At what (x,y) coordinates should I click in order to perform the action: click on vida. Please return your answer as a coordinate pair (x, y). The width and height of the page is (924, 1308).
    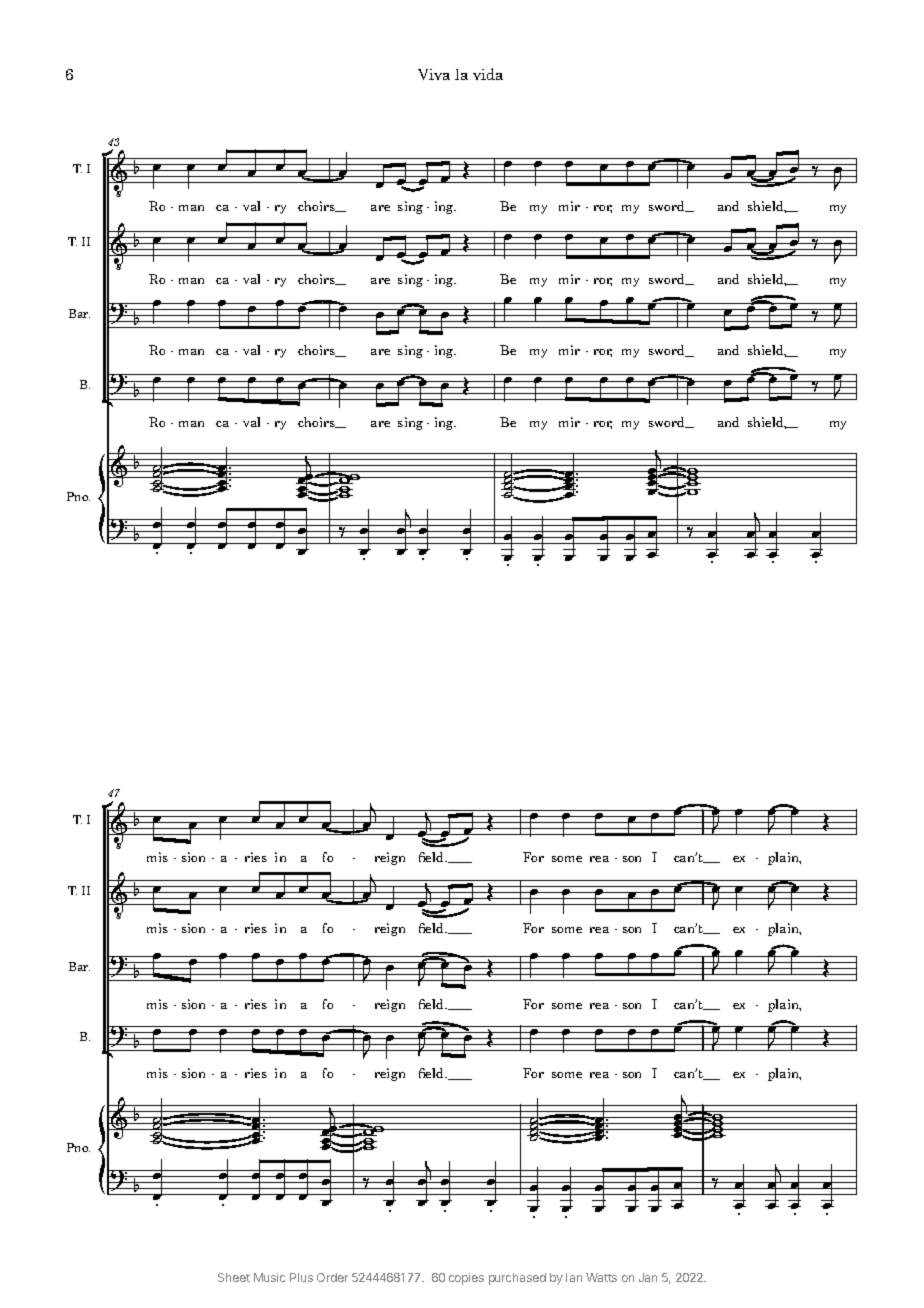
    Looking at the image, I should click on (488, 74).
